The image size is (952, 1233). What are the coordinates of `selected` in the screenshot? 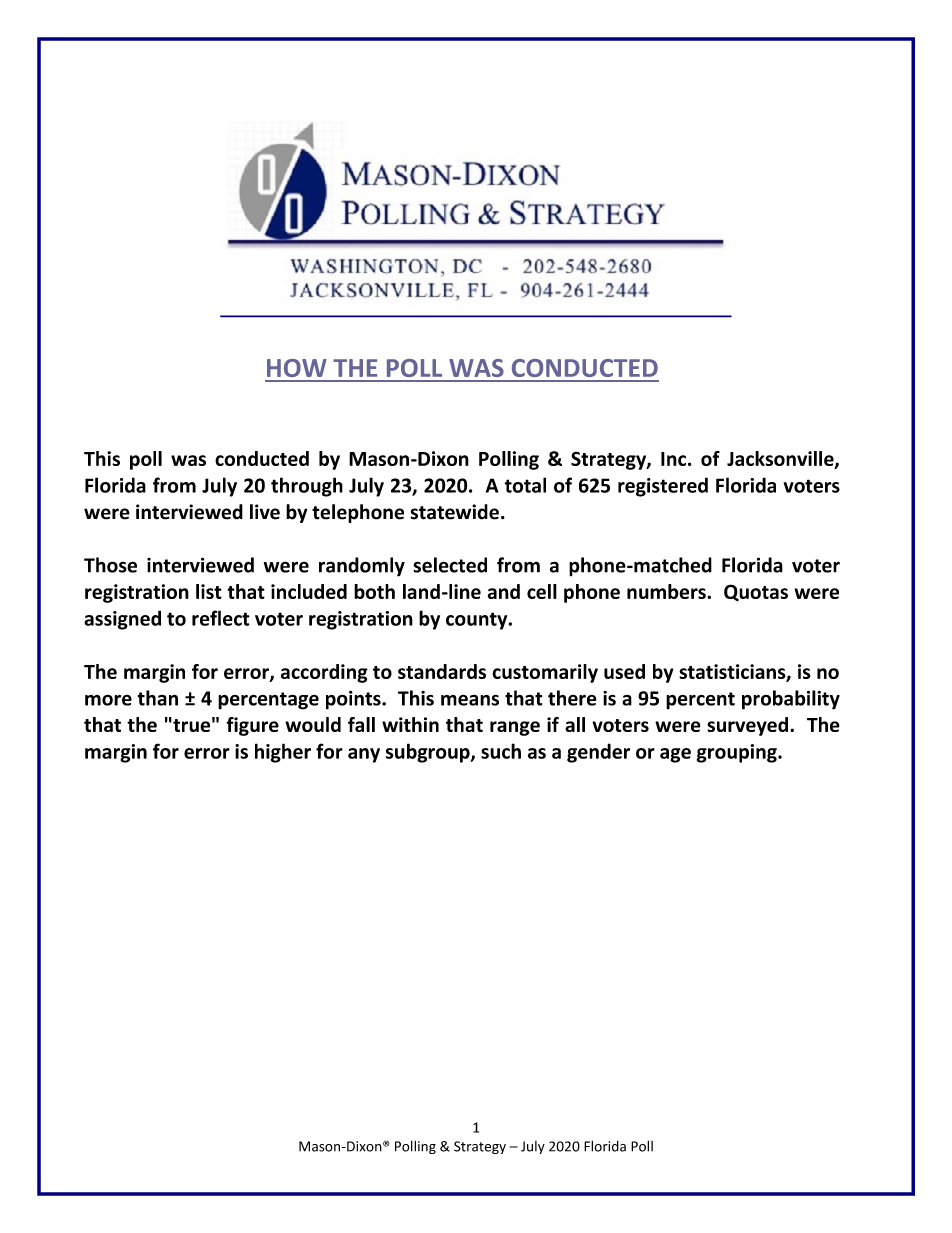 It's located at (450, 565).
